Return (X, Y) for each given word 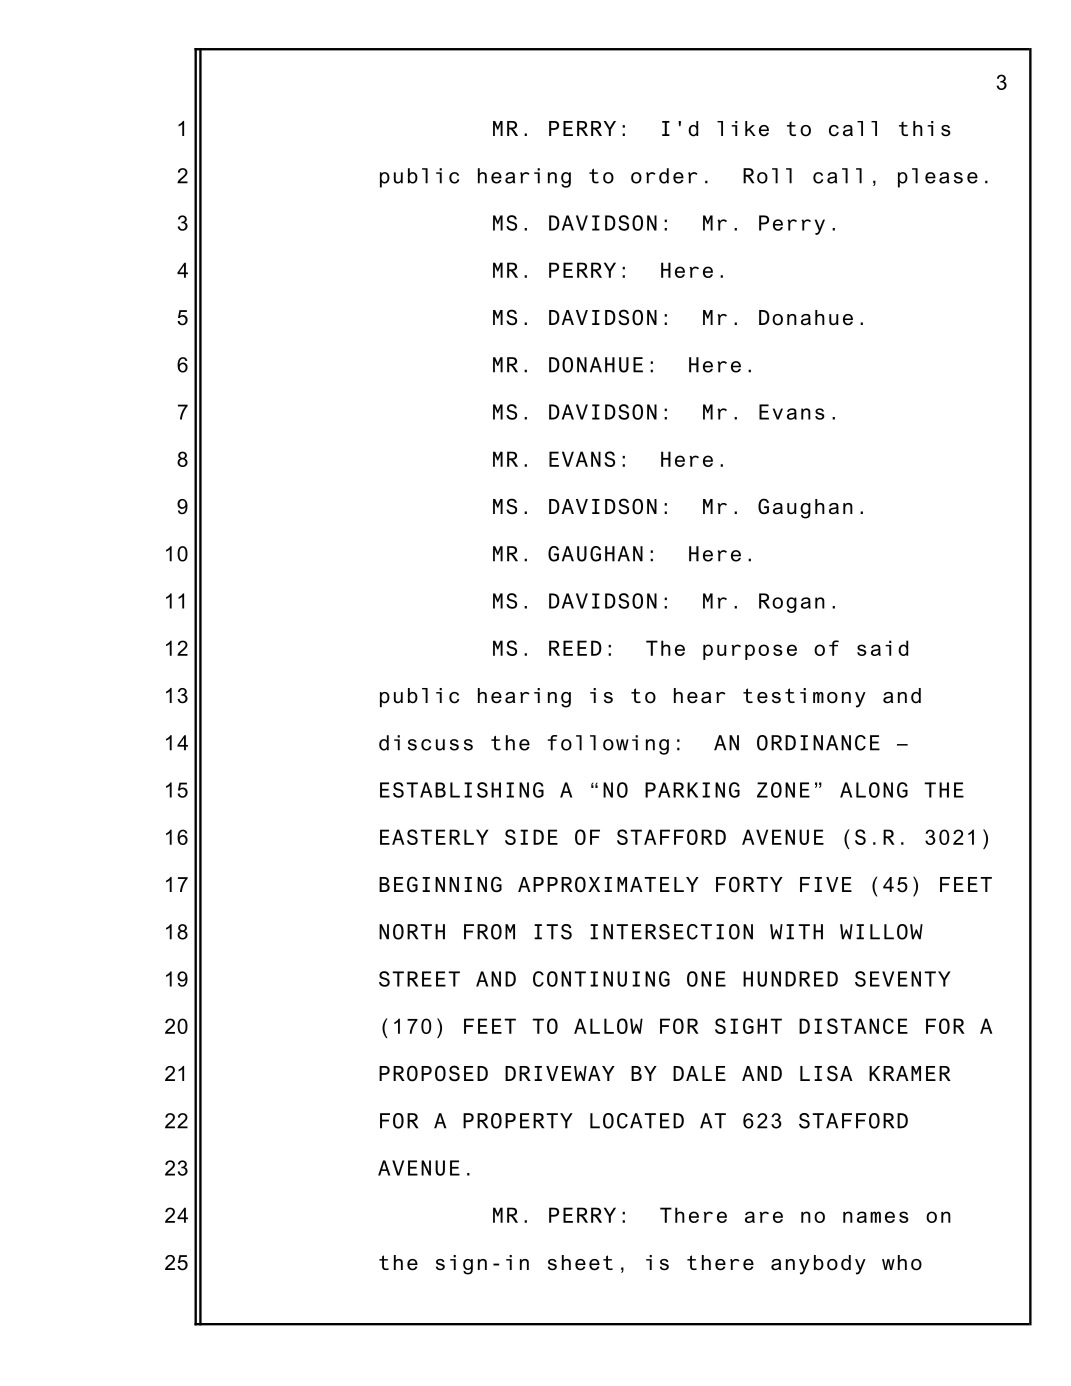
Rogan (792, 603)
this (925, 129)
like (743, 129)
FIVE (826, 884)
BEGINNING (440, 884)
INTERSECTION (671, 932)
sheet (580, 1263)
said (882, 648)
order (664, 176)
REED (575, 648)
